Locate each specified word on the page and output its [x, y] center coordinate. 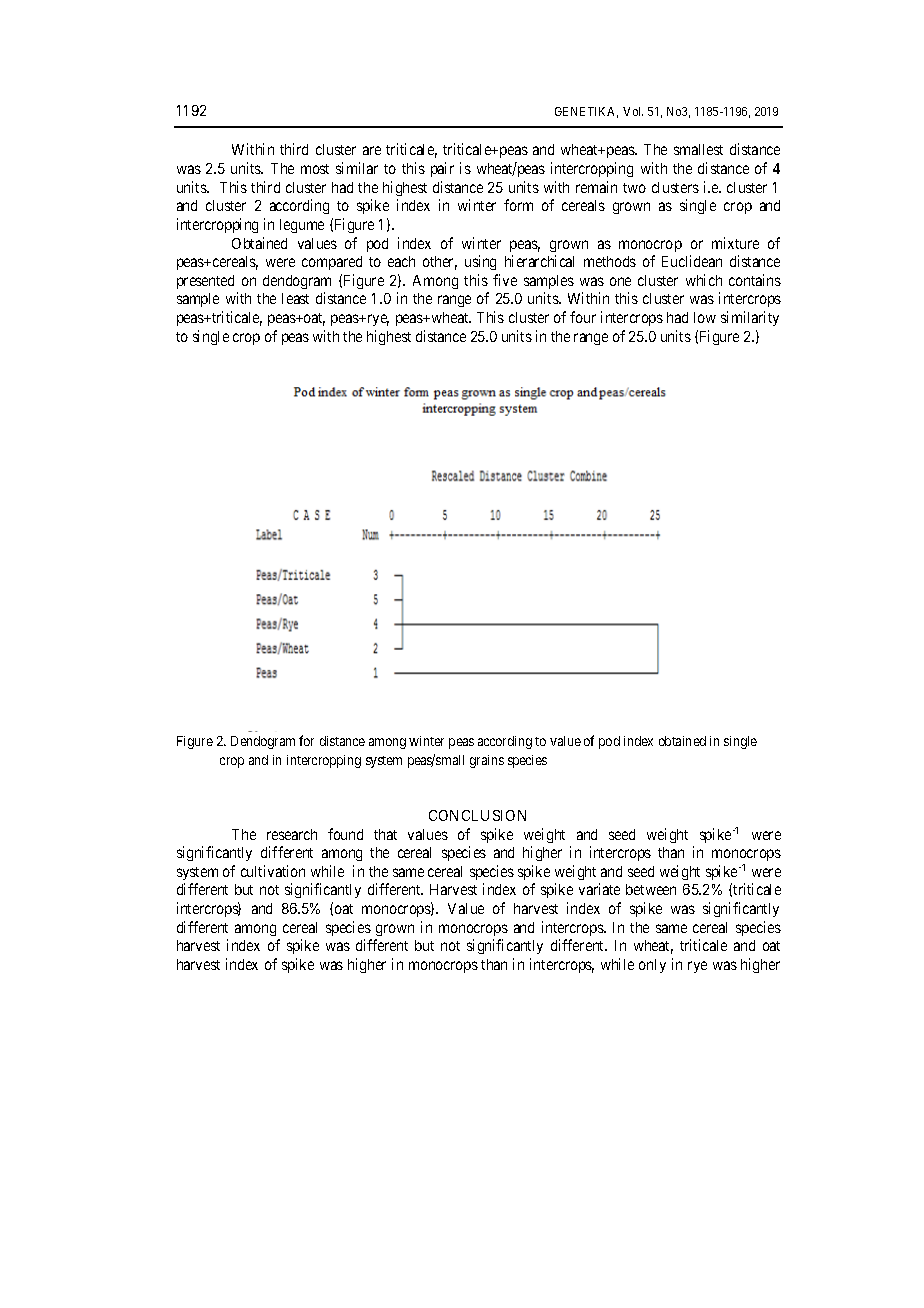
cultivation [273, 871]
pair [442, 169]
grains [487, 761]
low [705, 317]
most [315, 169]
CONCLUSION [477, 815]
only [652, 966]
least [295, 298]
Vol [633, 111]
